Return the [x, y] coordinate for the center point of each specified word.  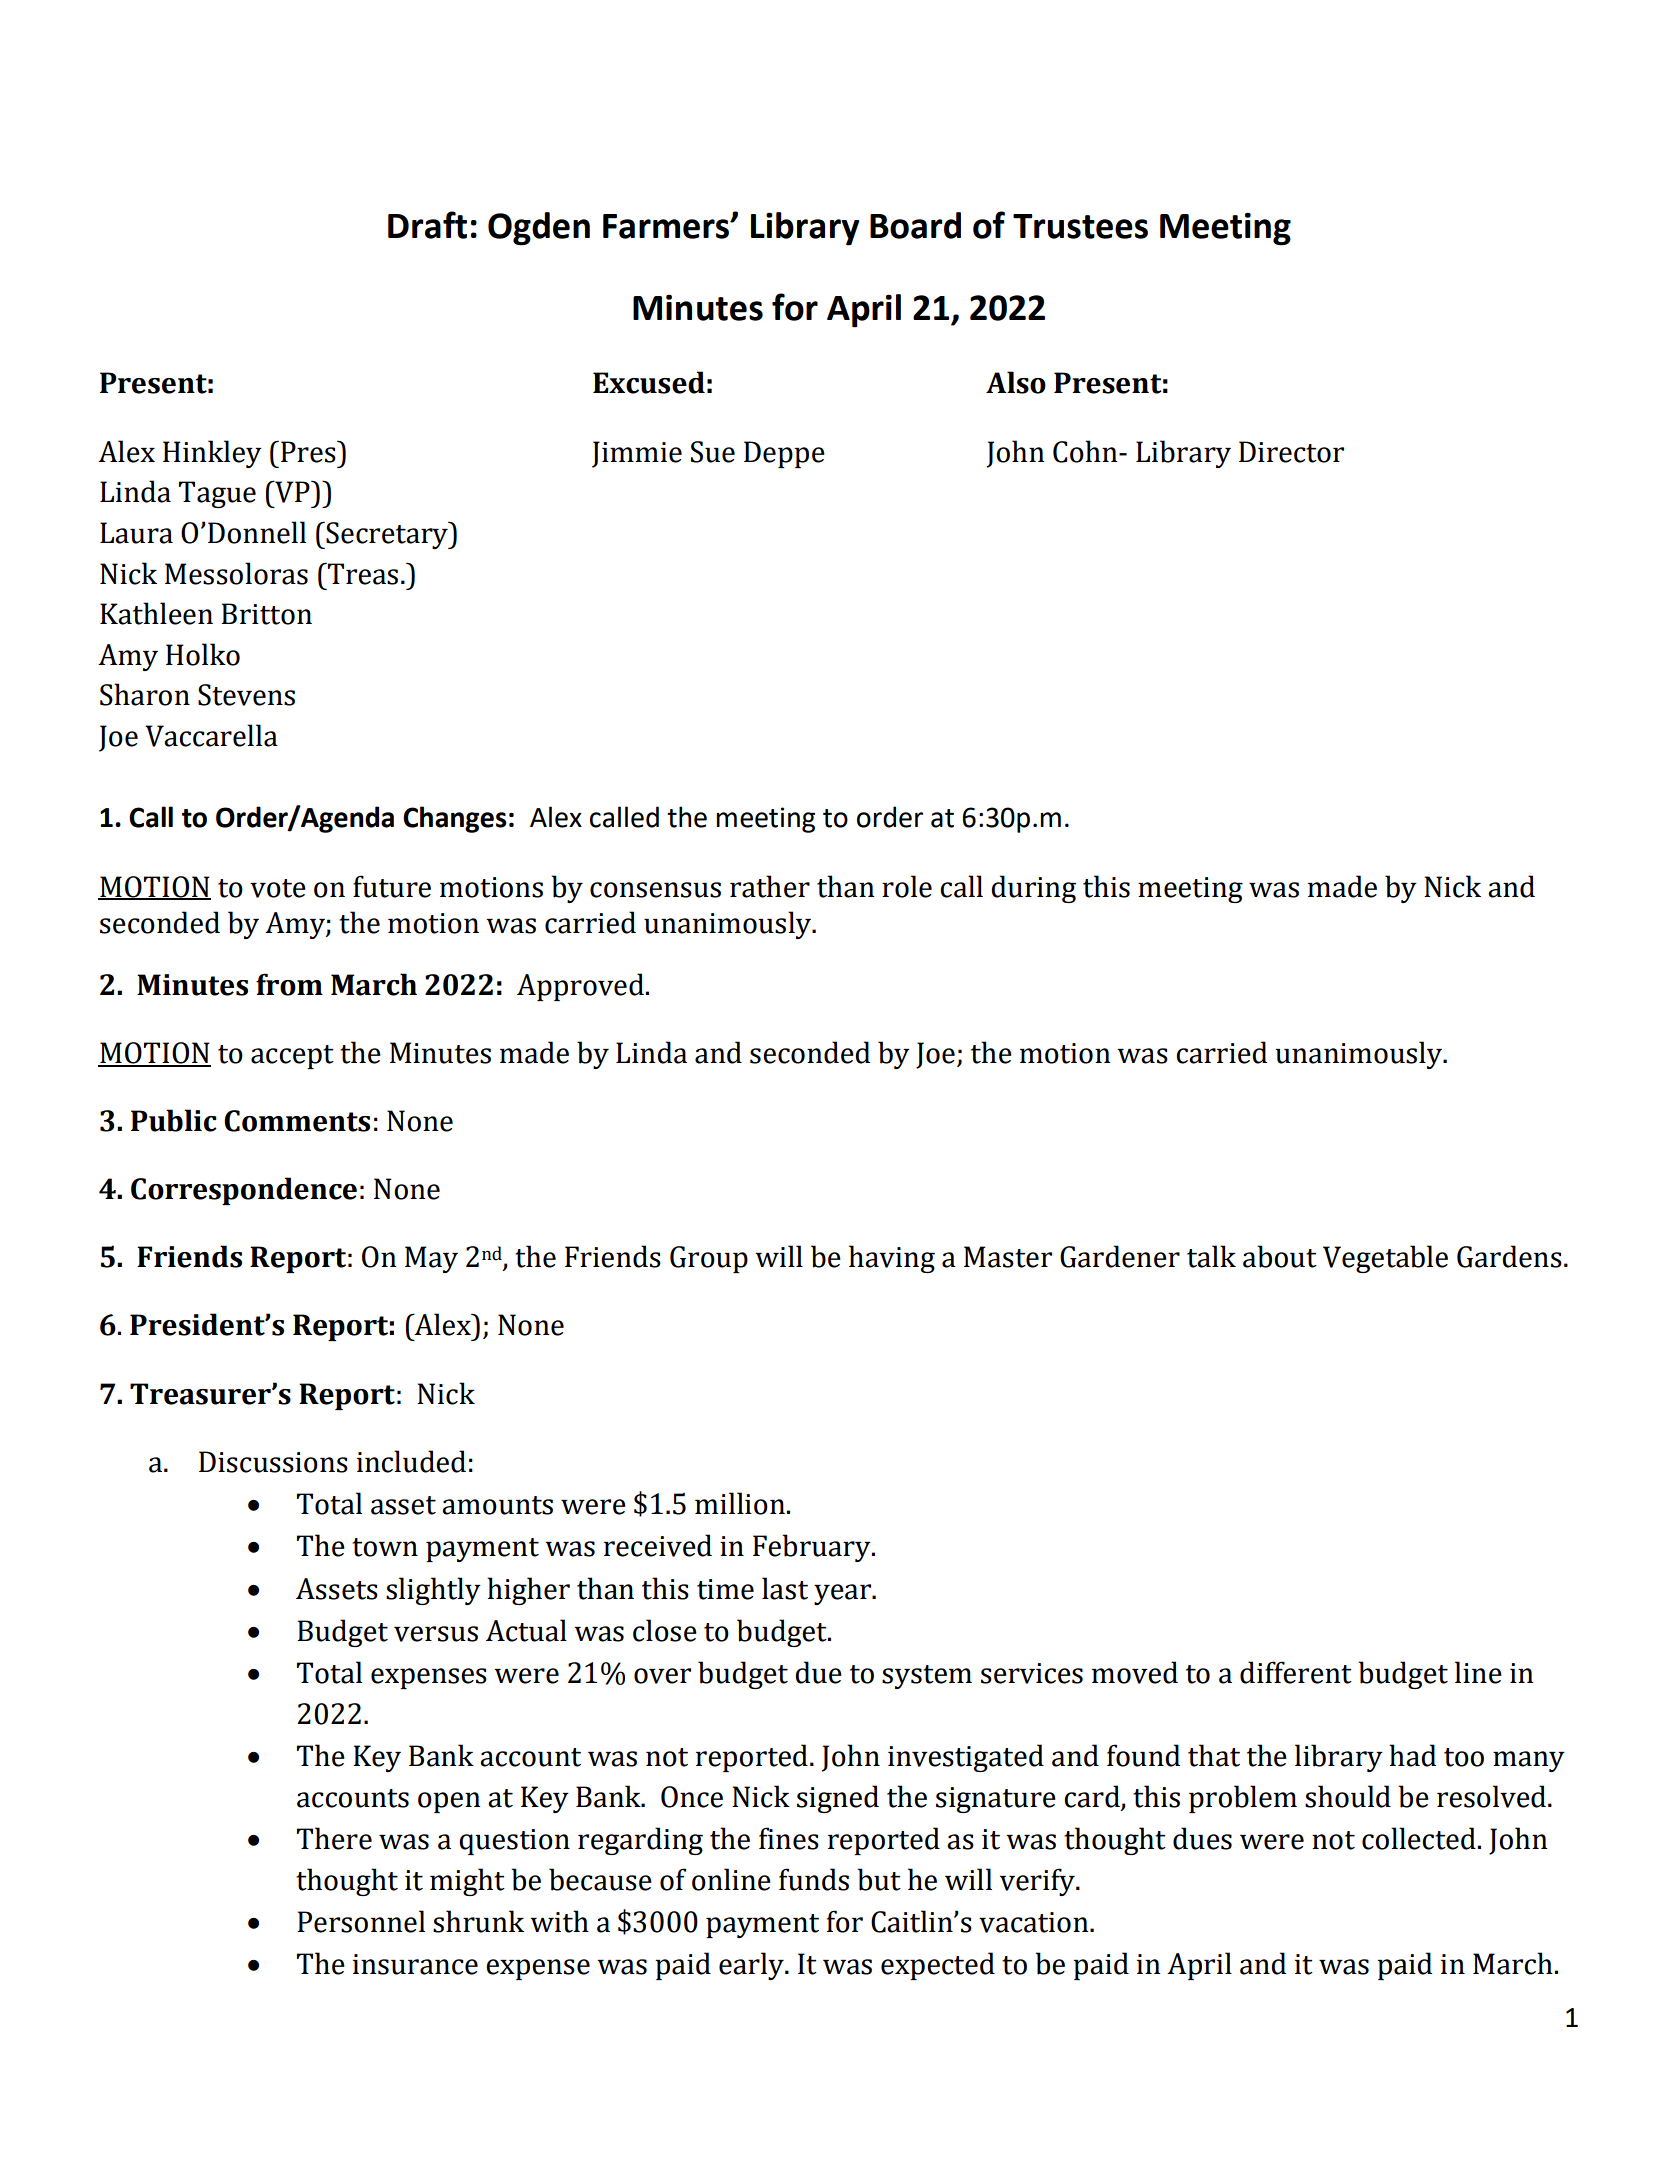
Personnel [361, 1921]
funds [814, 1879]
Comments [297, 1121]
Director [1291, 452]
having [892, 1259]
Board [915, 225]
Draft [427, 225]
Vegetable [1385, 1259]
